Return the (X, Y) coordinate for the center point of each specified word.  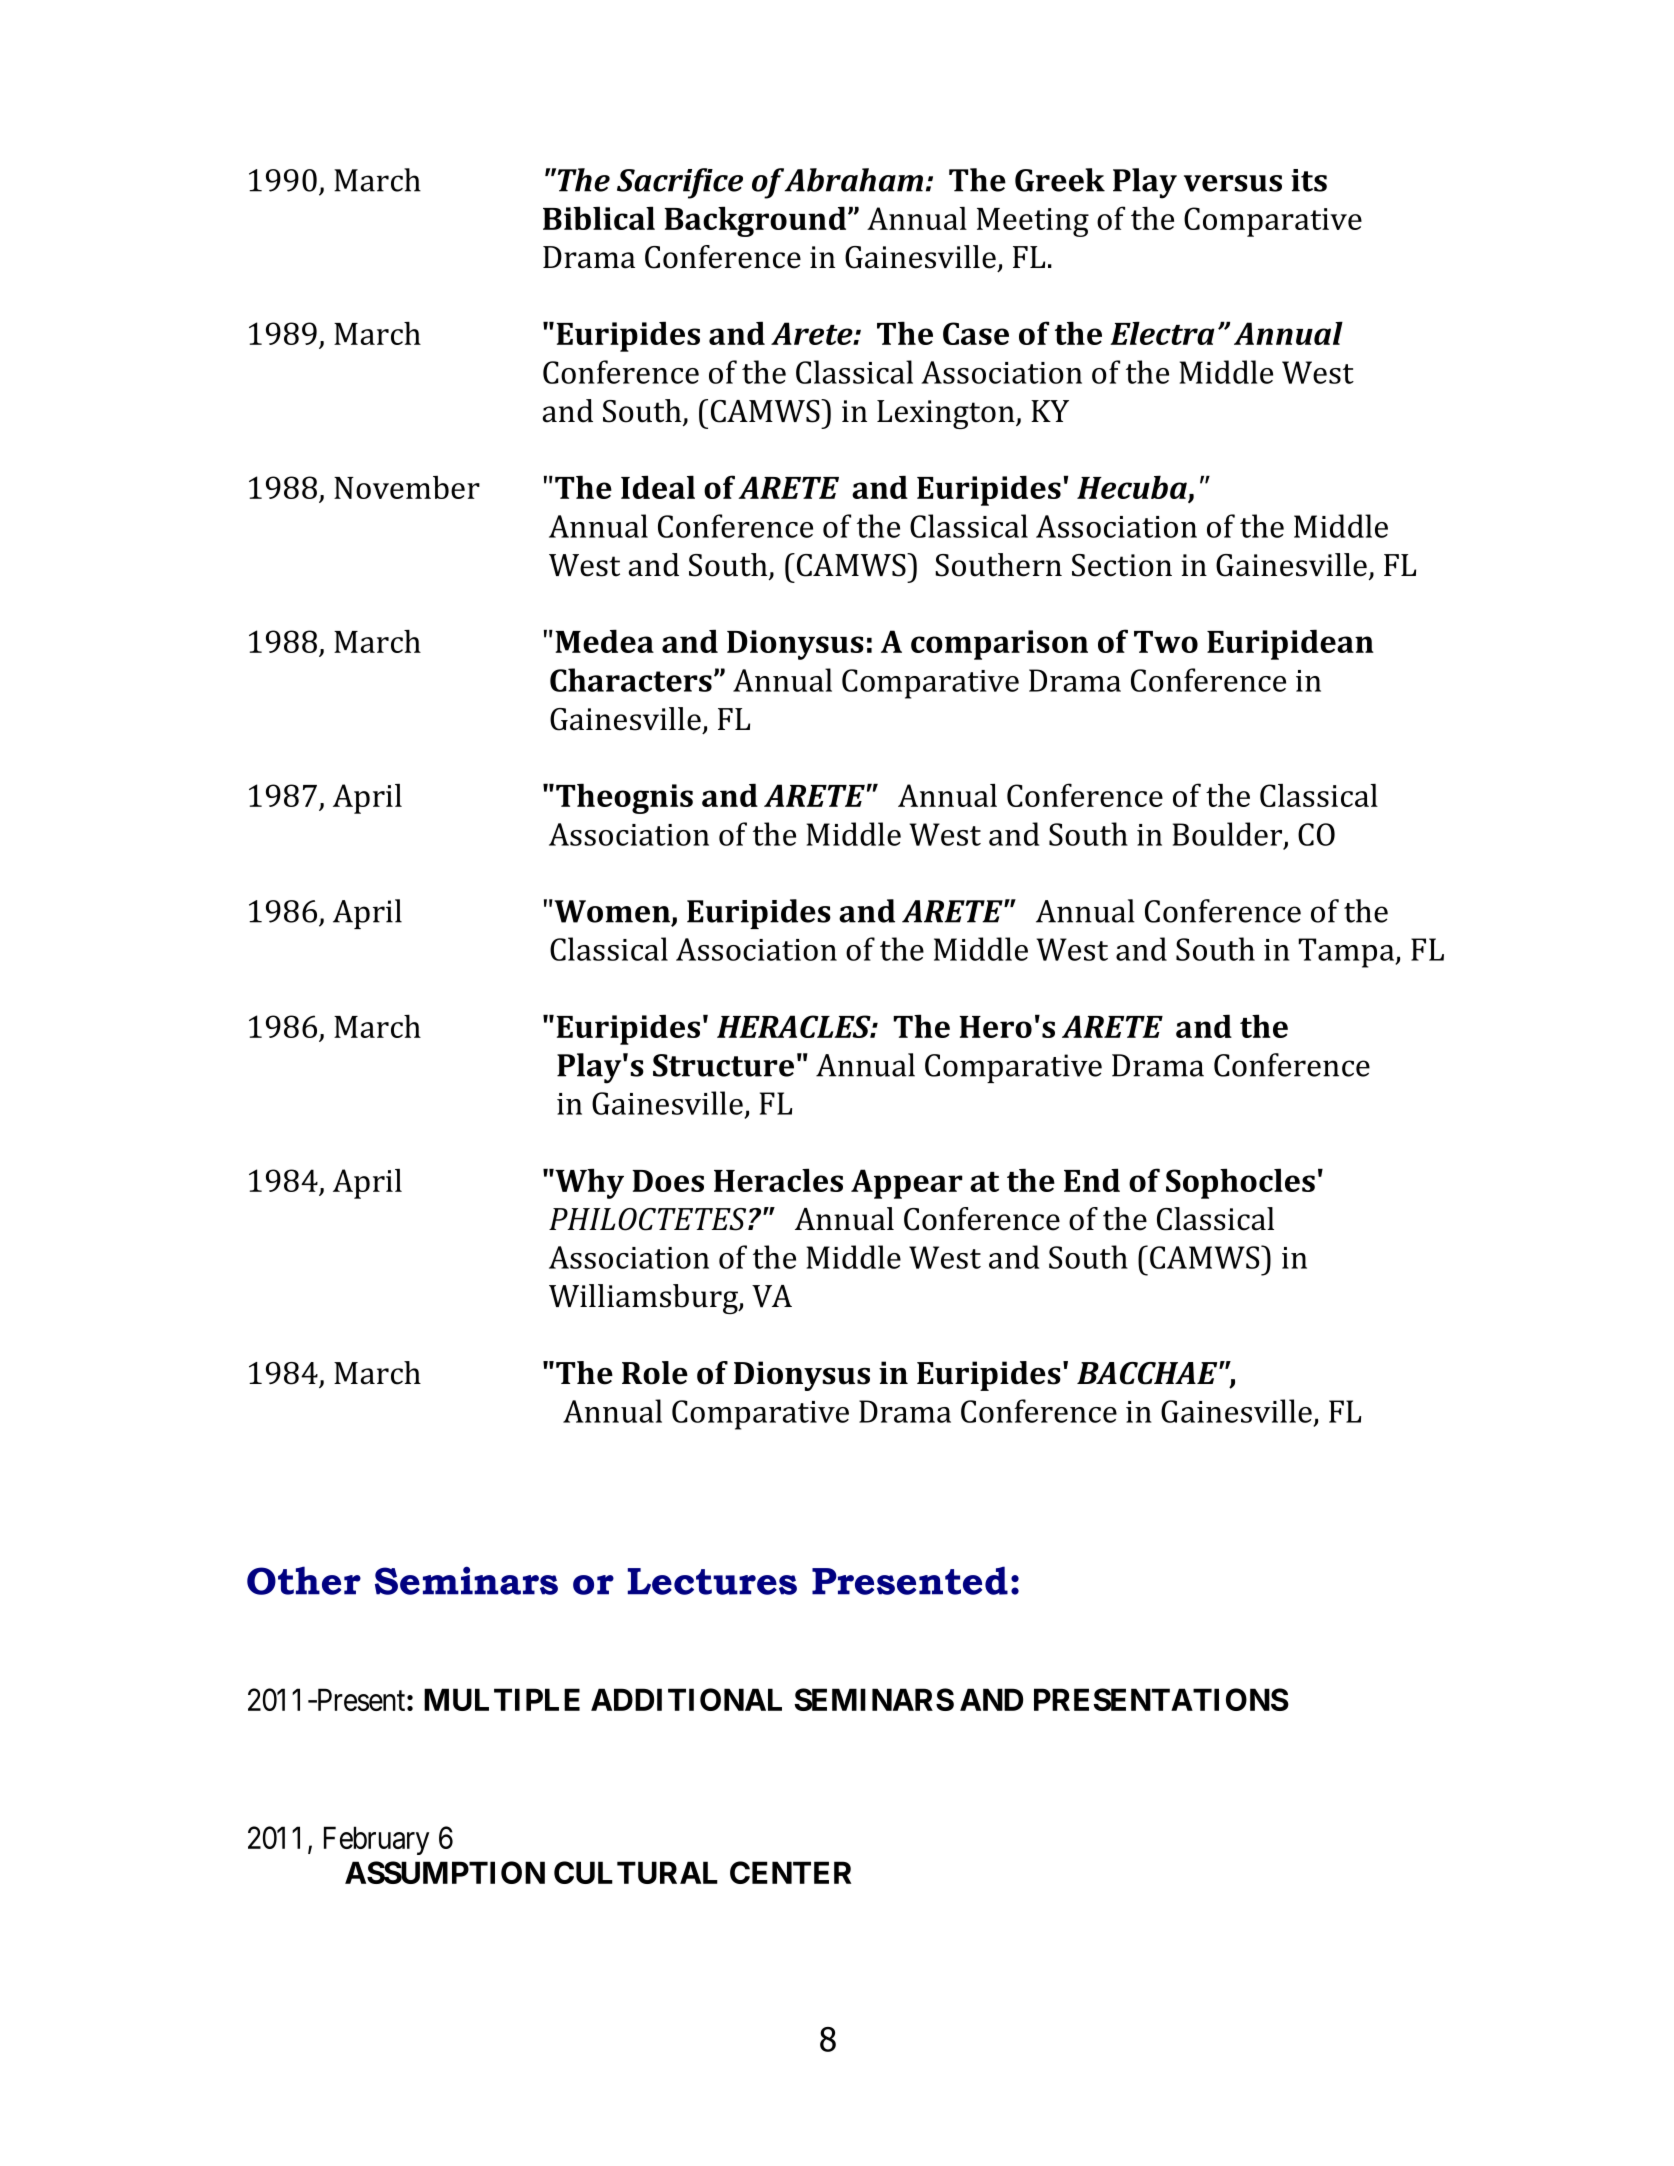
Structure (723, 1065)
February (376, 1840)
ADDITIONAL (686, 1699)
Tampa (1347, 953)
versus (1233, 183)
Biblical (599, 218)
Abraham (854, 180)
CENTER (790, 1872)
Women (612, 912)
